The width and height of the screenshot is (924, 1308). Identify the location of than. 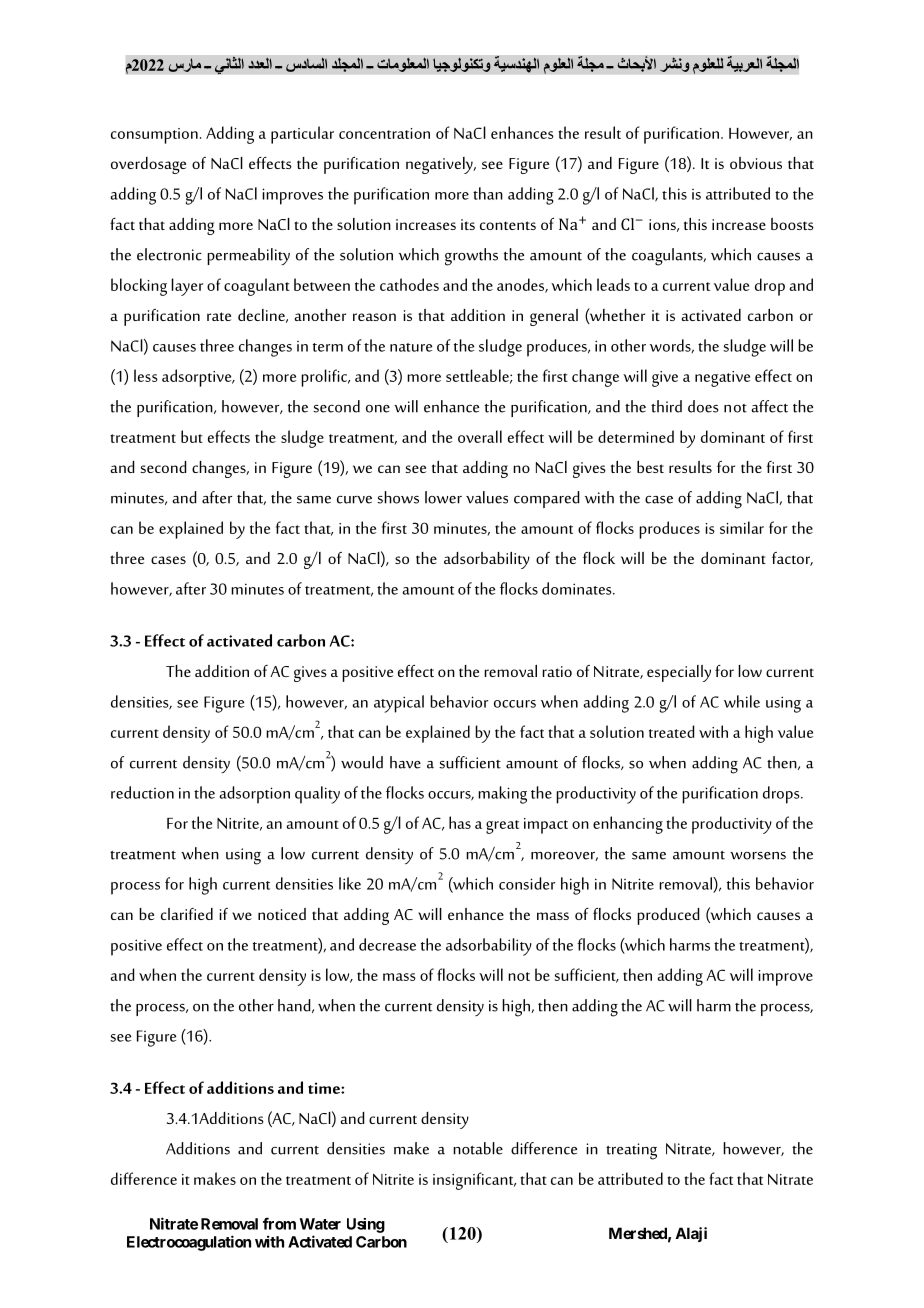
(488, 193).
